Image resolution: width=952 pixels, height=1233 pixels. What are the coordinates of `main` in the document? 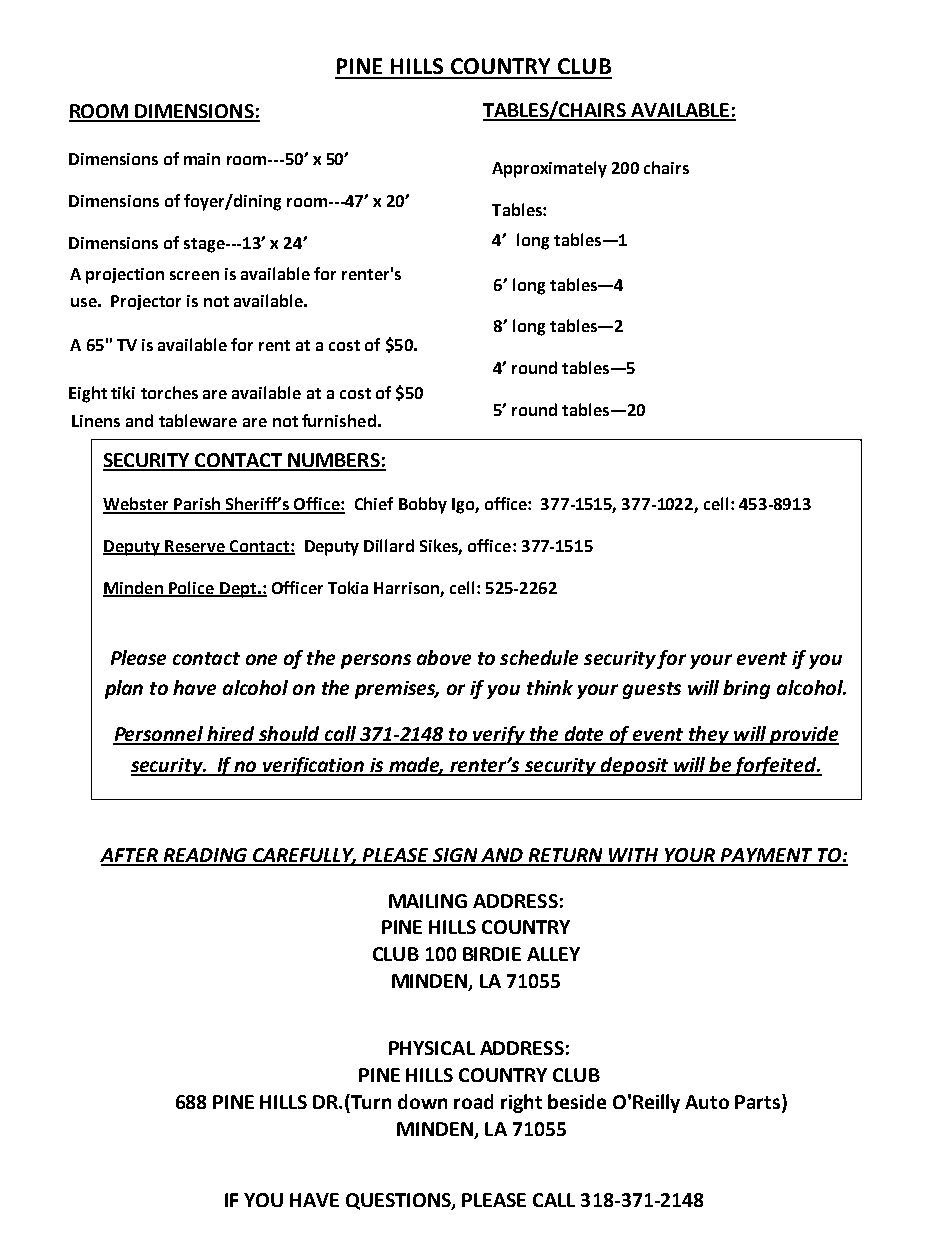 It's located at (202, 159).
